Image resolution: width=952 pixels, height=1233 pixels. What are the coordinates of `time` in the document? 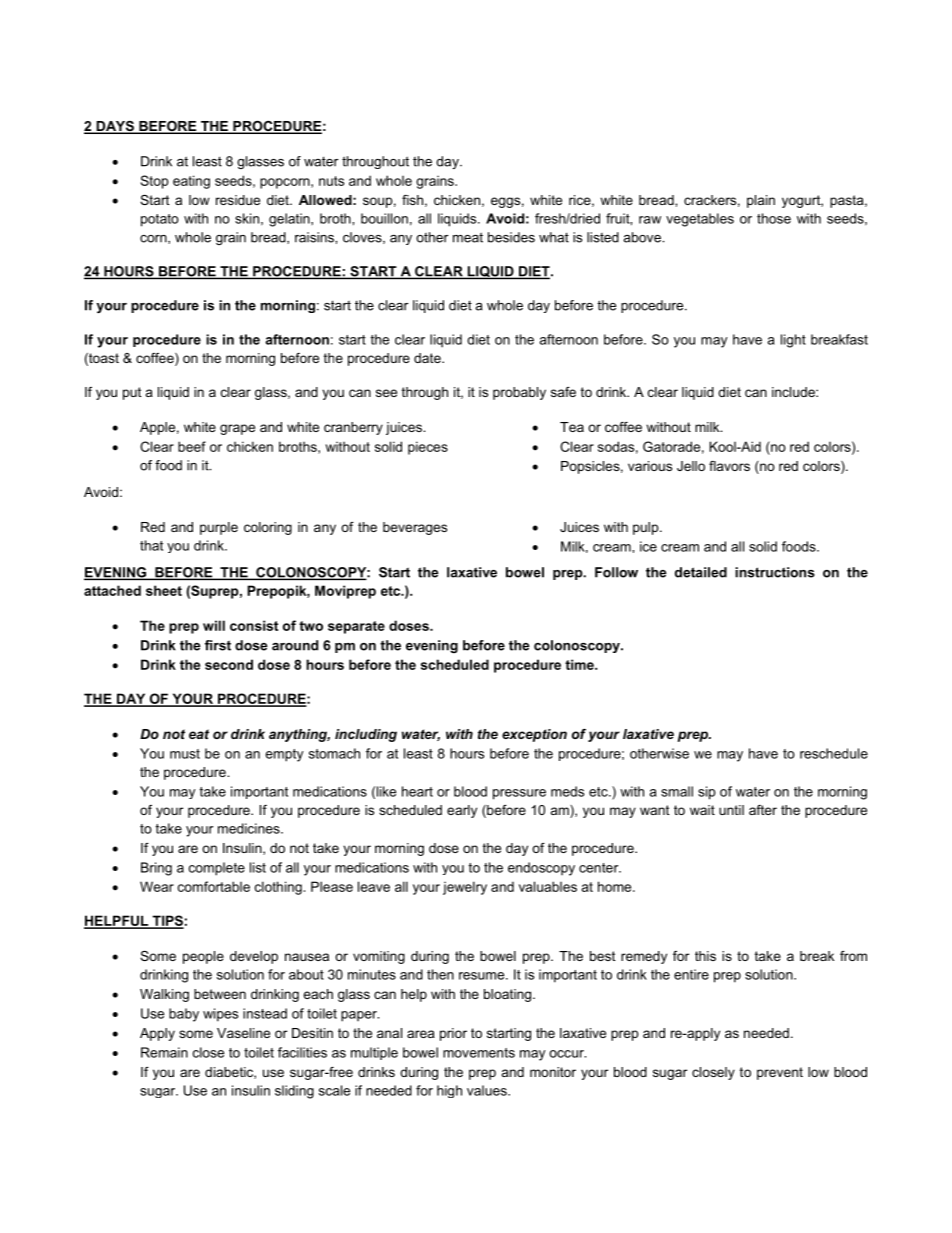 It's located at (580, 664).
